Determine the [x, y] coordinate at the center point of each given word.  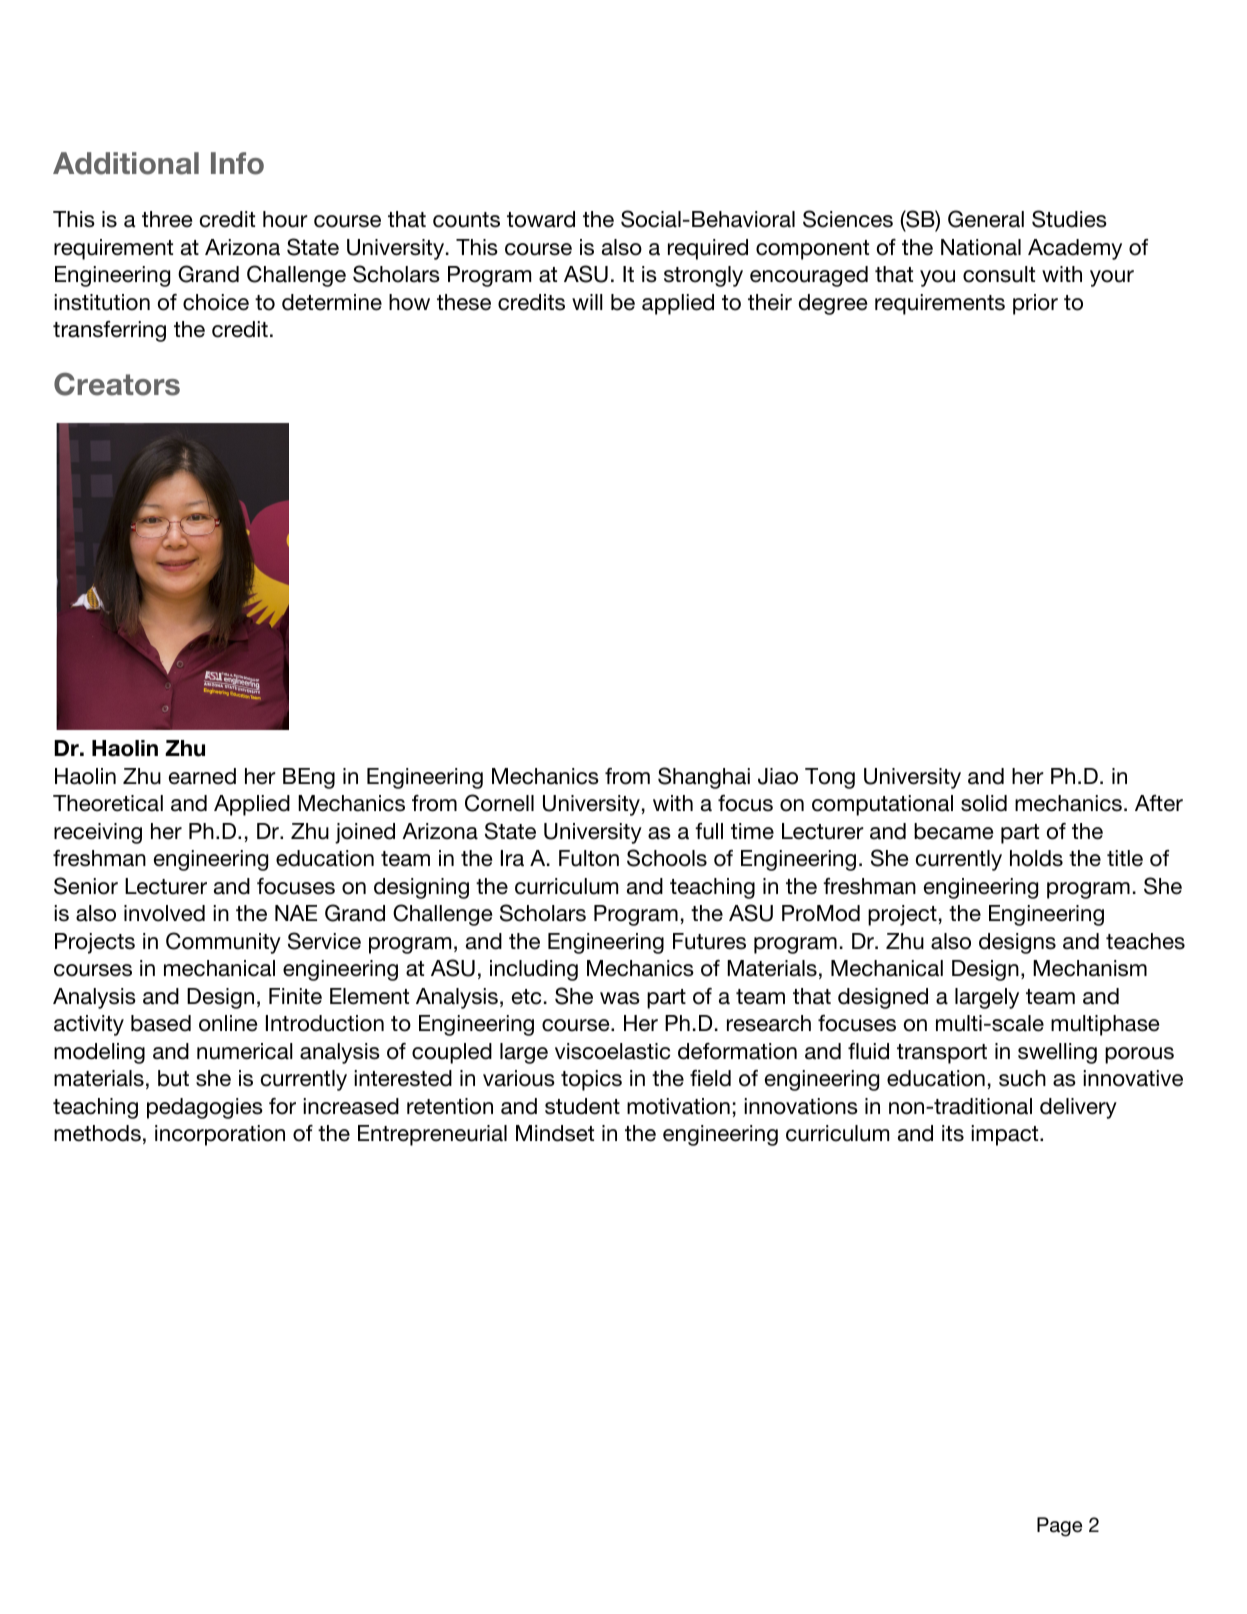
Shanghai [704, 778]
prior [1035, 304]
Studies [1069, 219]
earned [202, 776]
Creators [117, 384]
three [167, 219]
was [620, 998]
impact [1006, 1135]
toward [541, 219]
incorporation [220, 1135]
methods [97, 1133]
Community [223, 943]
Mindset [555, 1133]
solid [984, 803]
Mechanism [1090, 968]
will [587, 302]
